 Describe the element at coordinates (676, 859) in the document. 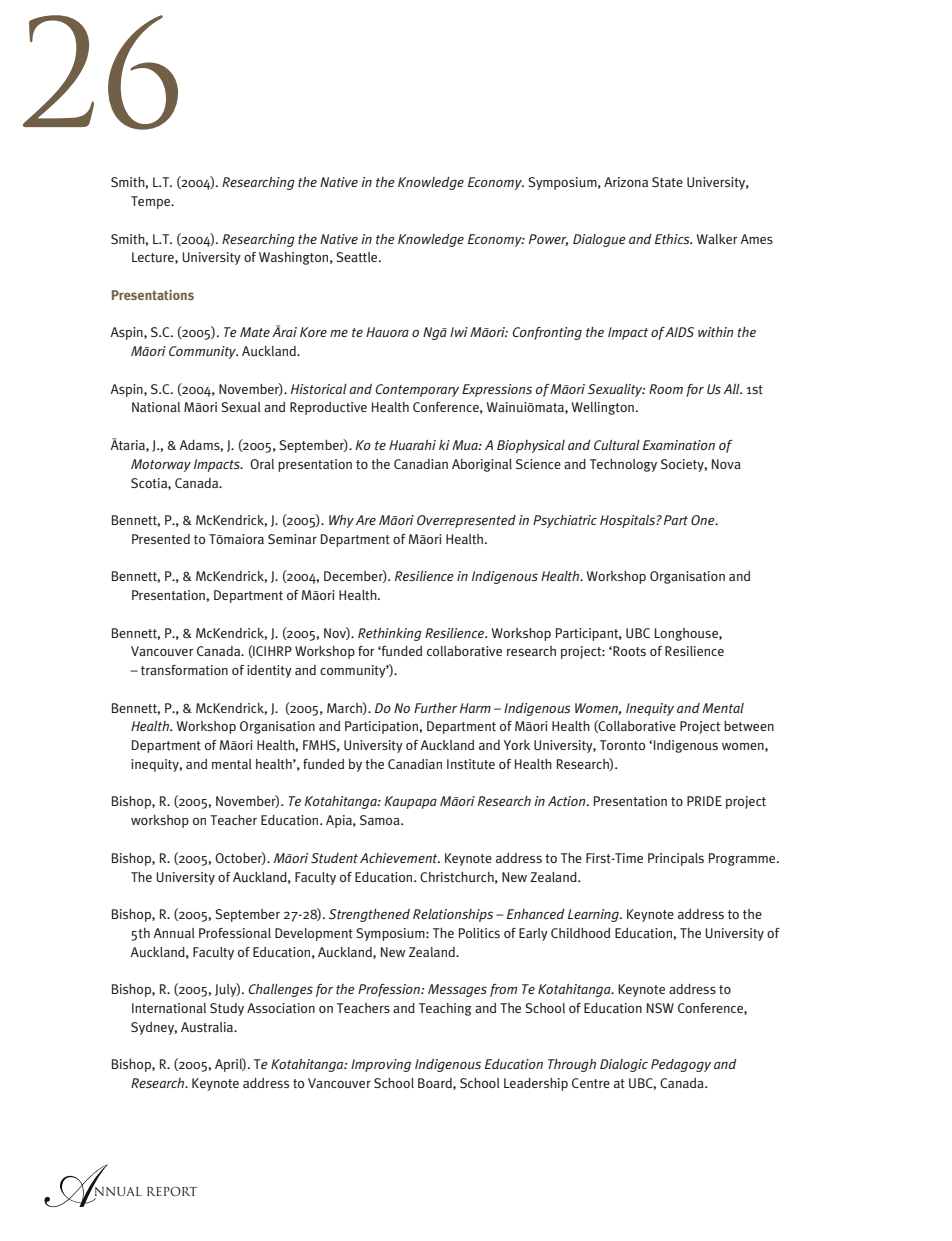

I see `Principals` at that location.
